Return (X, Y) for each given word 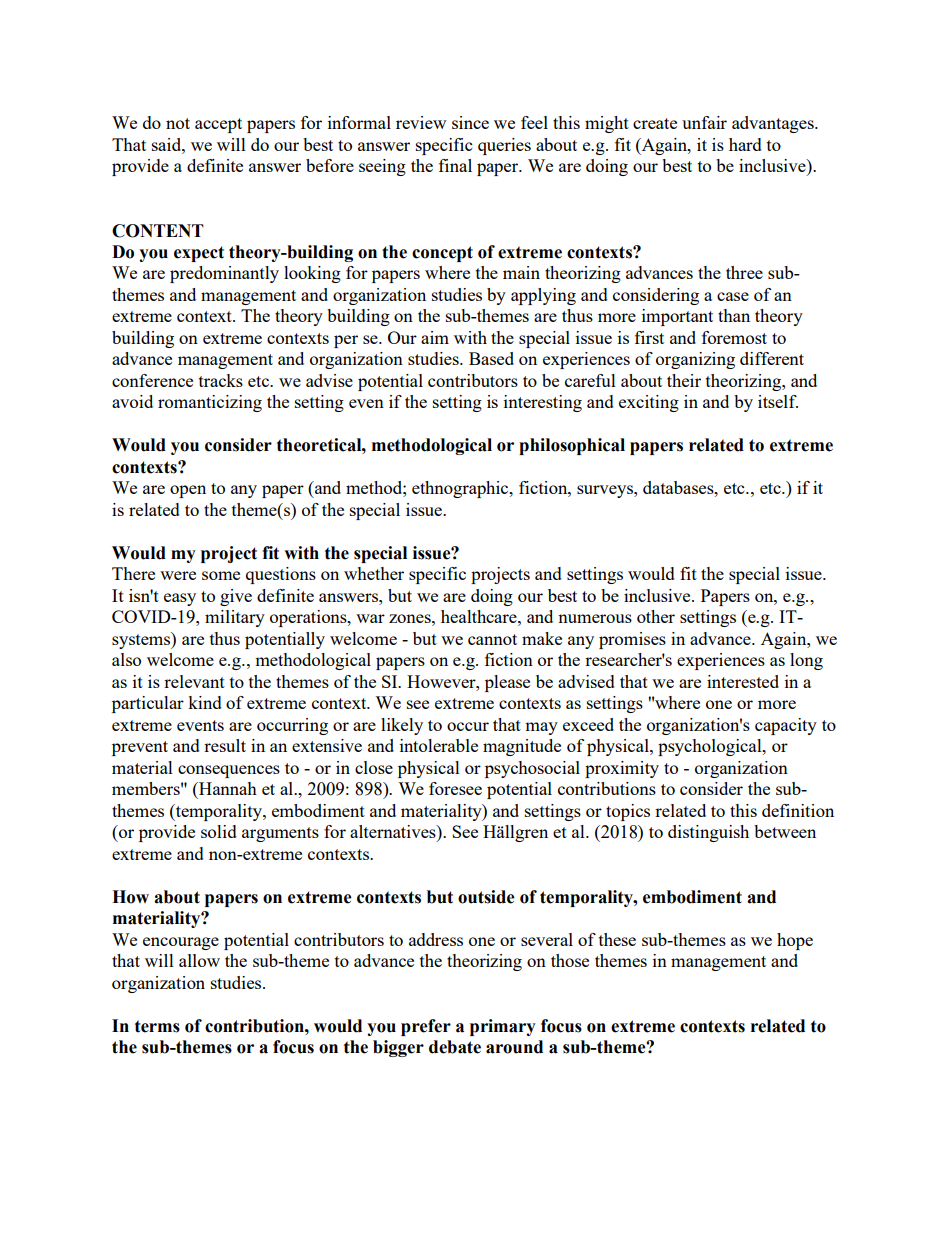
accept (218, 125)
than (734, 315)
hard (745, 144)
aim (435, 337)
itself (778, 401)
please (507, 683)
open (188, 491)
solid (219, 831)
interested (743, 681)
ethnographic (461, 489)
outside (486, 897)
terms (157, 1026)
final (455, 165)
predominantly (224, 274)
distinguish (708, 833)
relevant (194, 681)
